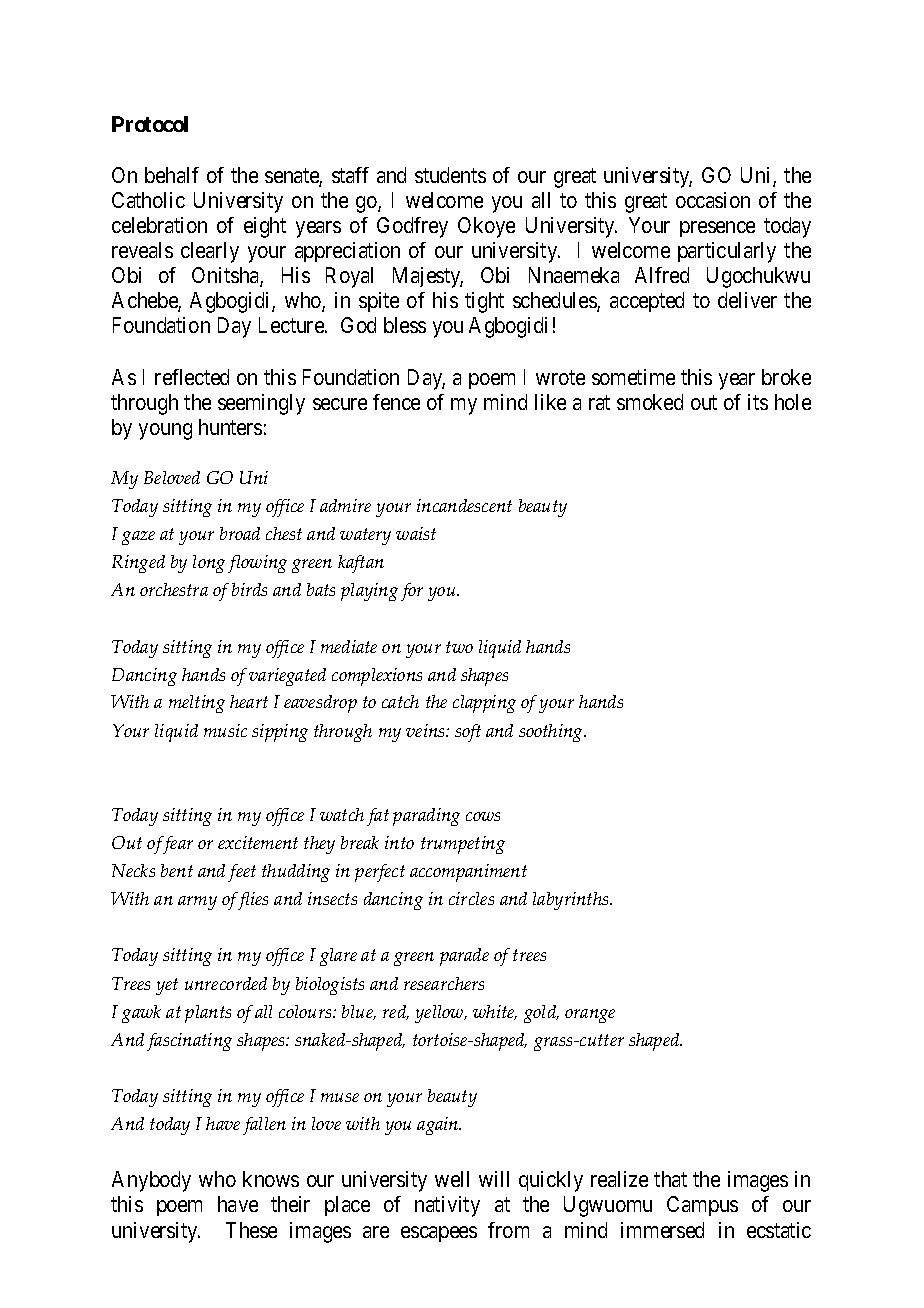 The height and width of the screenshot is (1308, 924). Describe the element at coordinates (713, 200) in the screenshot. I see `occasion` at that location.
